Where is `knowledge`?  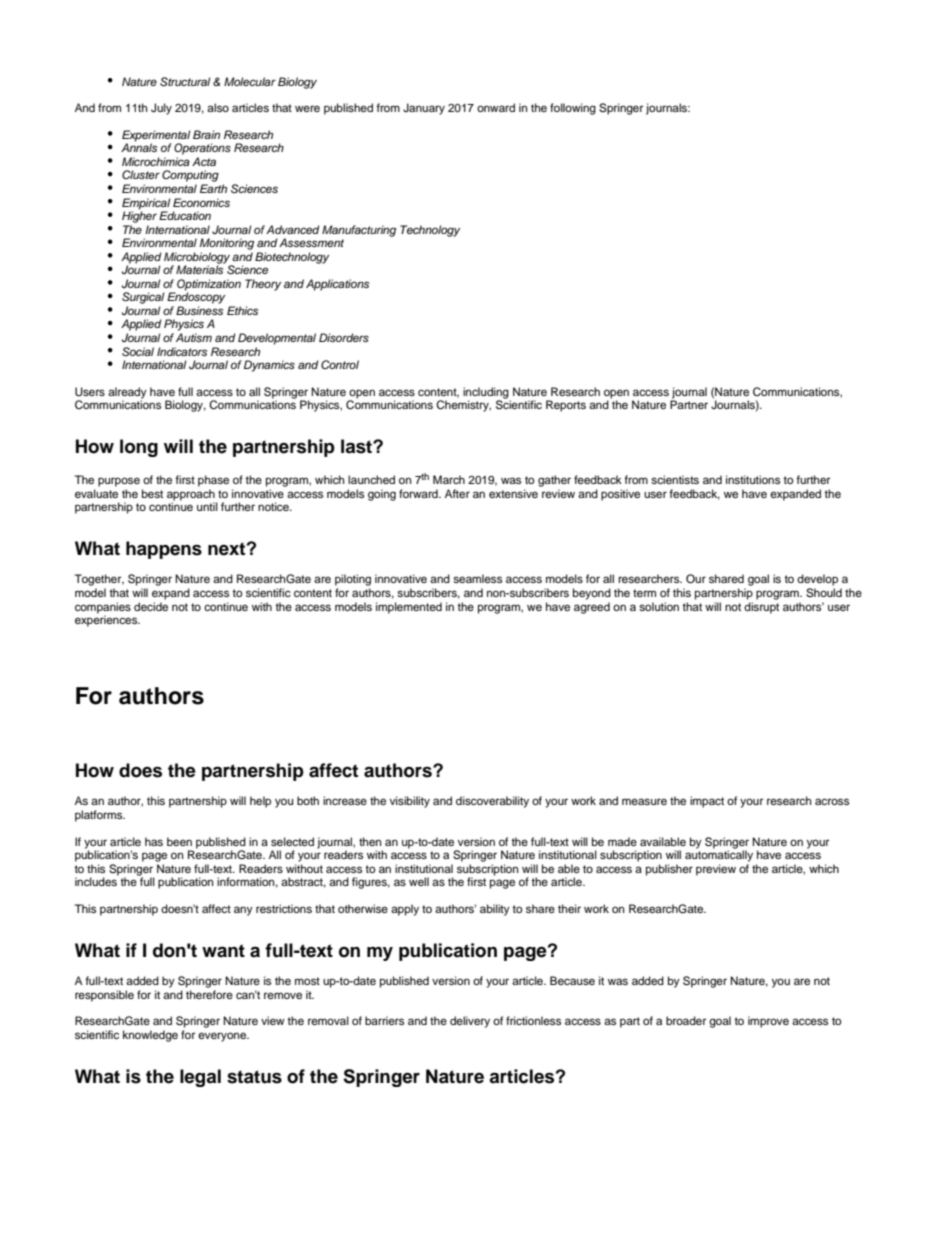 knowledge is located at coordinates (150, 1036).
